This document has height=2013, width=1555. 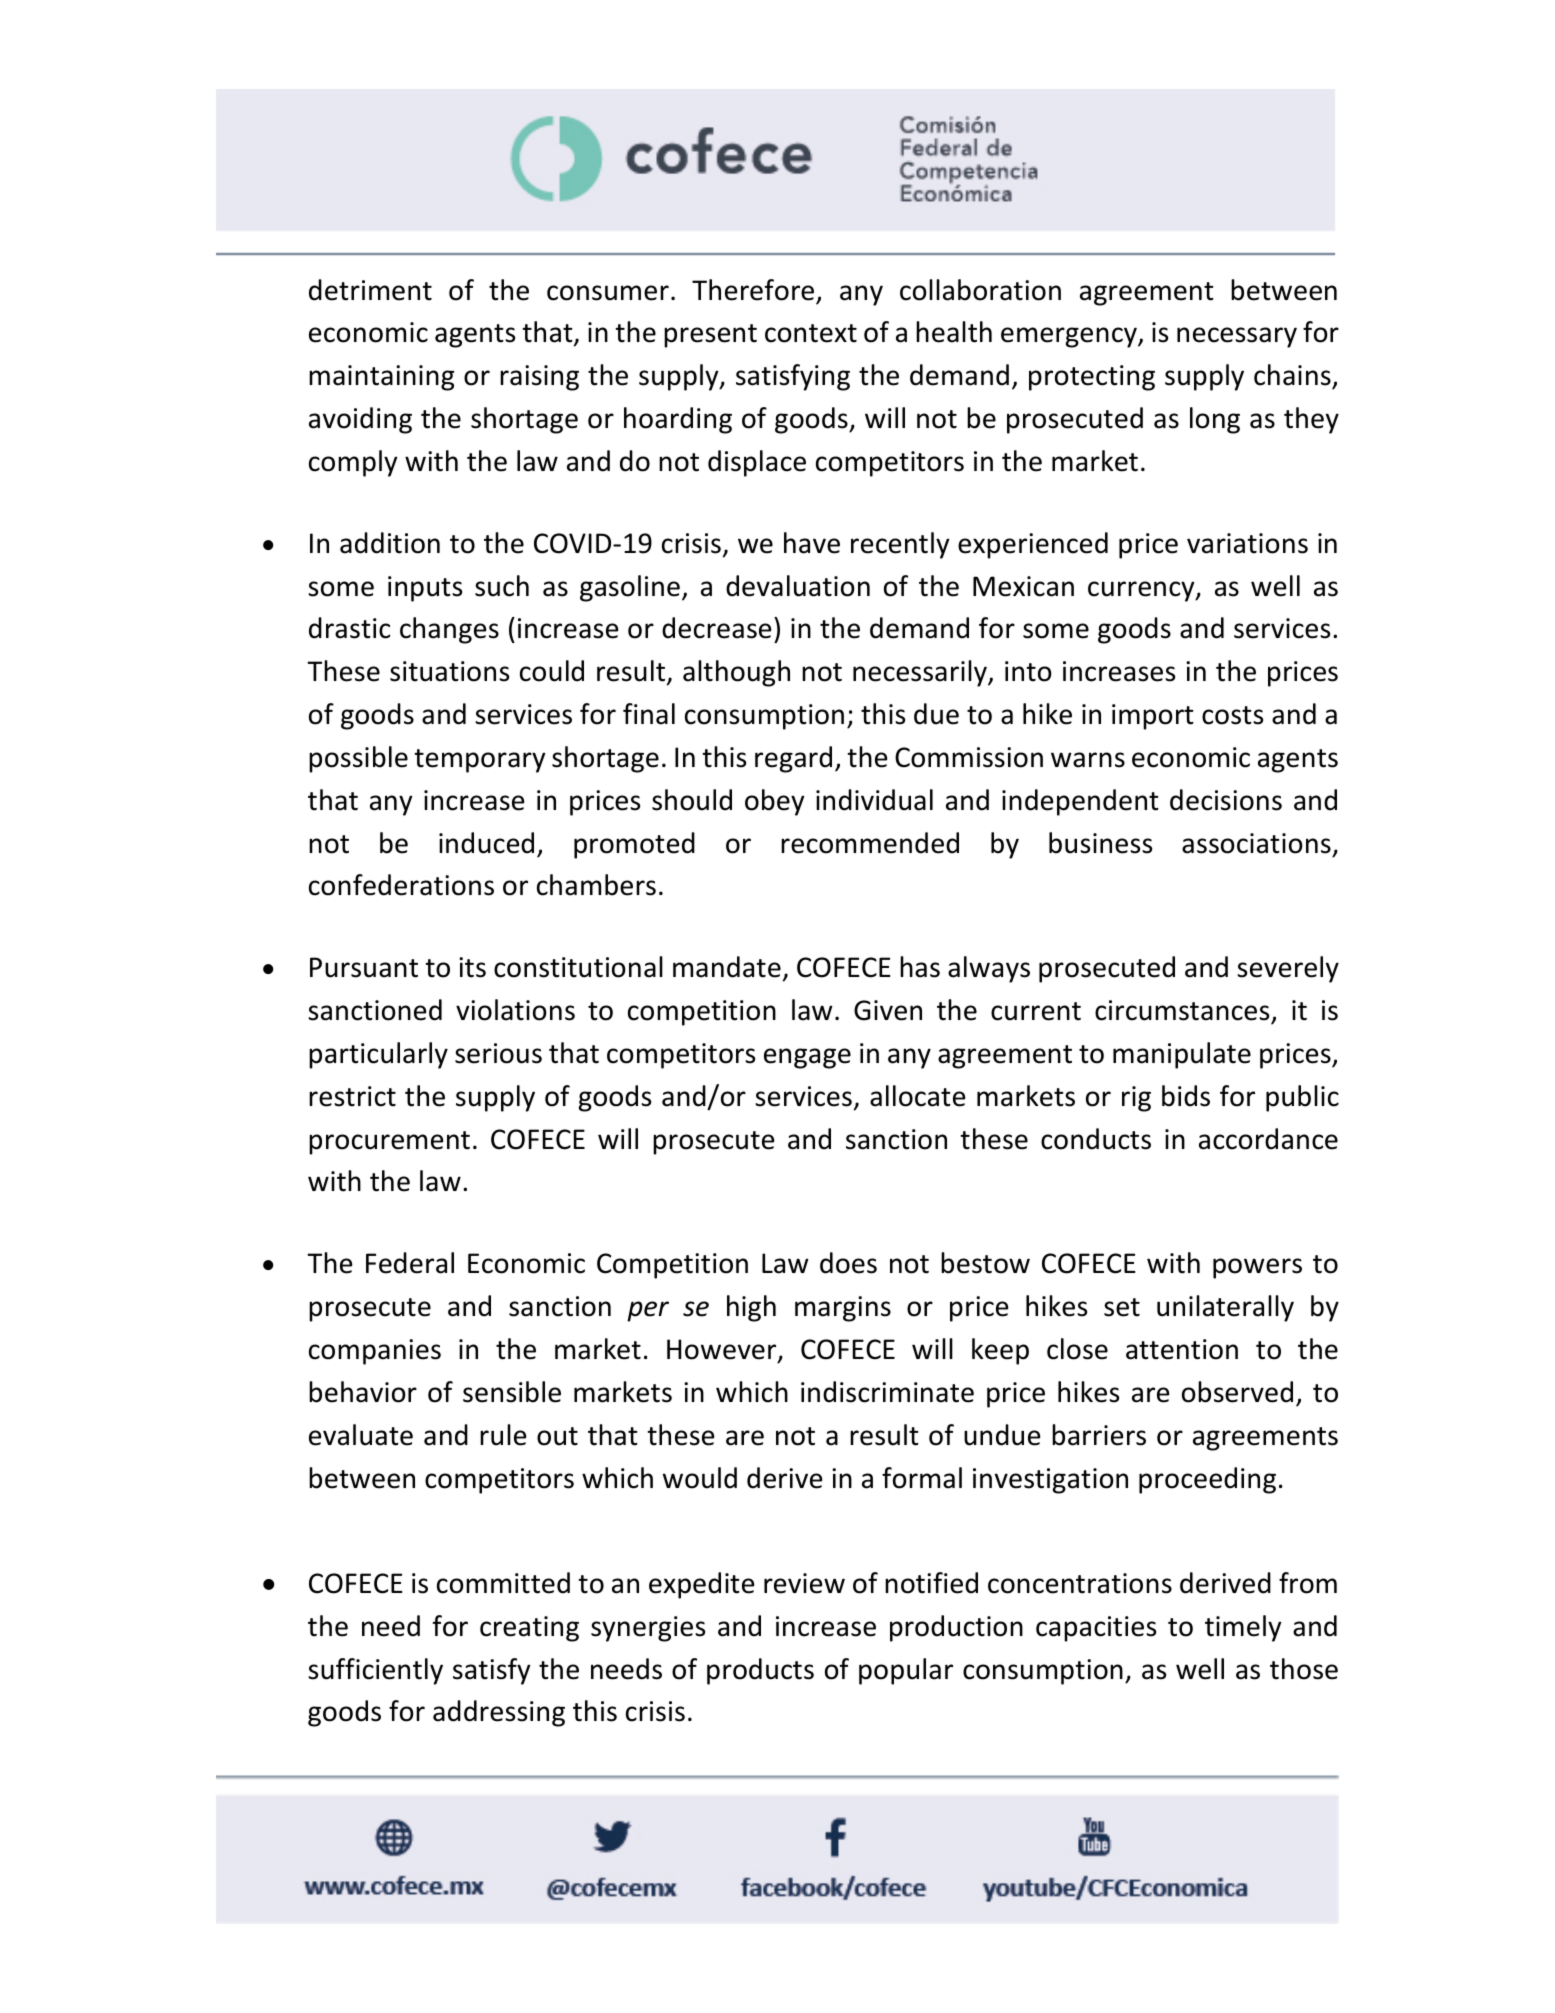 I want to click on Federal, so click(x=410, y=1263).
